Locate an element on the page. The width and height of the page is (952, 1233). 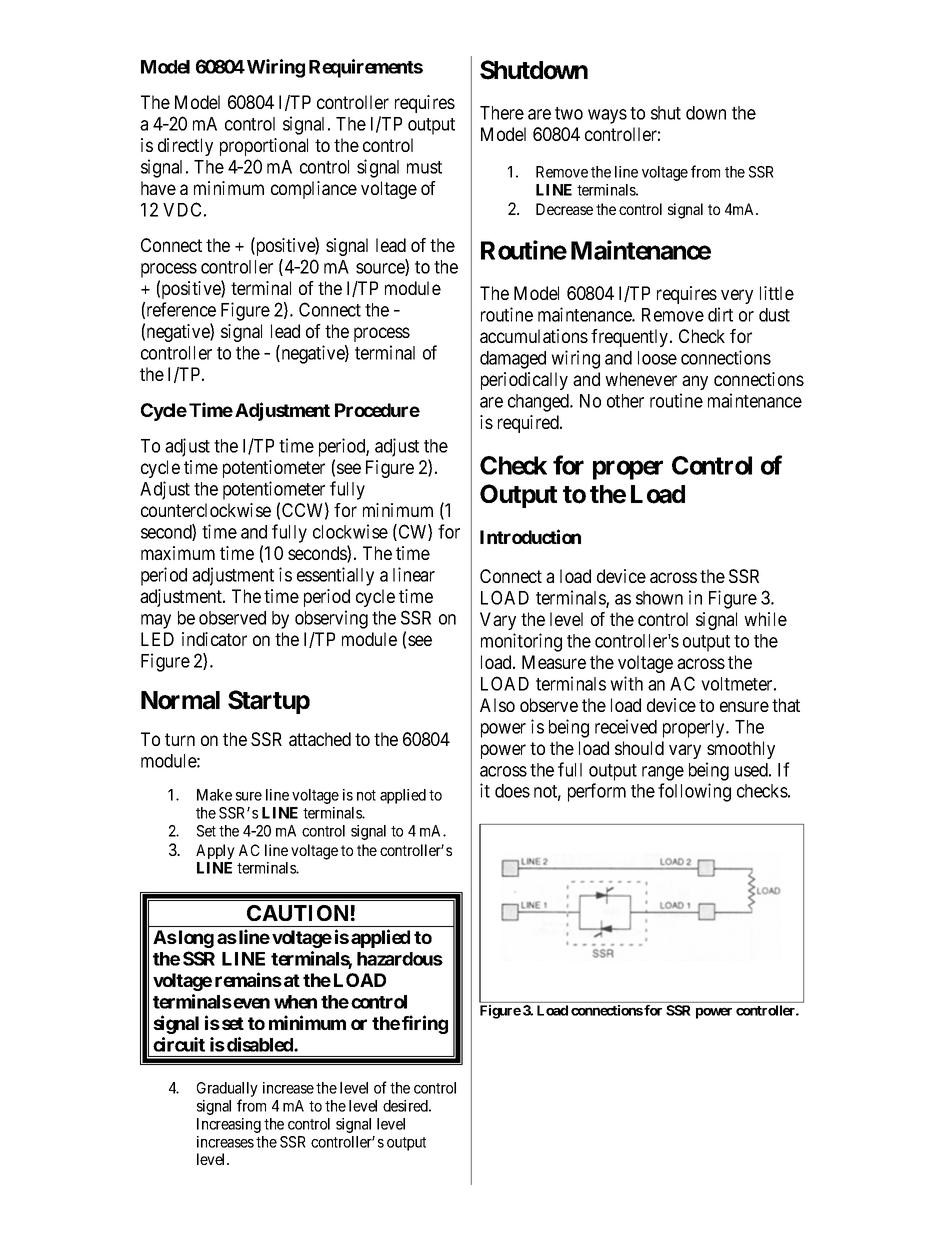
ways is located at coordinates (607, 116).
